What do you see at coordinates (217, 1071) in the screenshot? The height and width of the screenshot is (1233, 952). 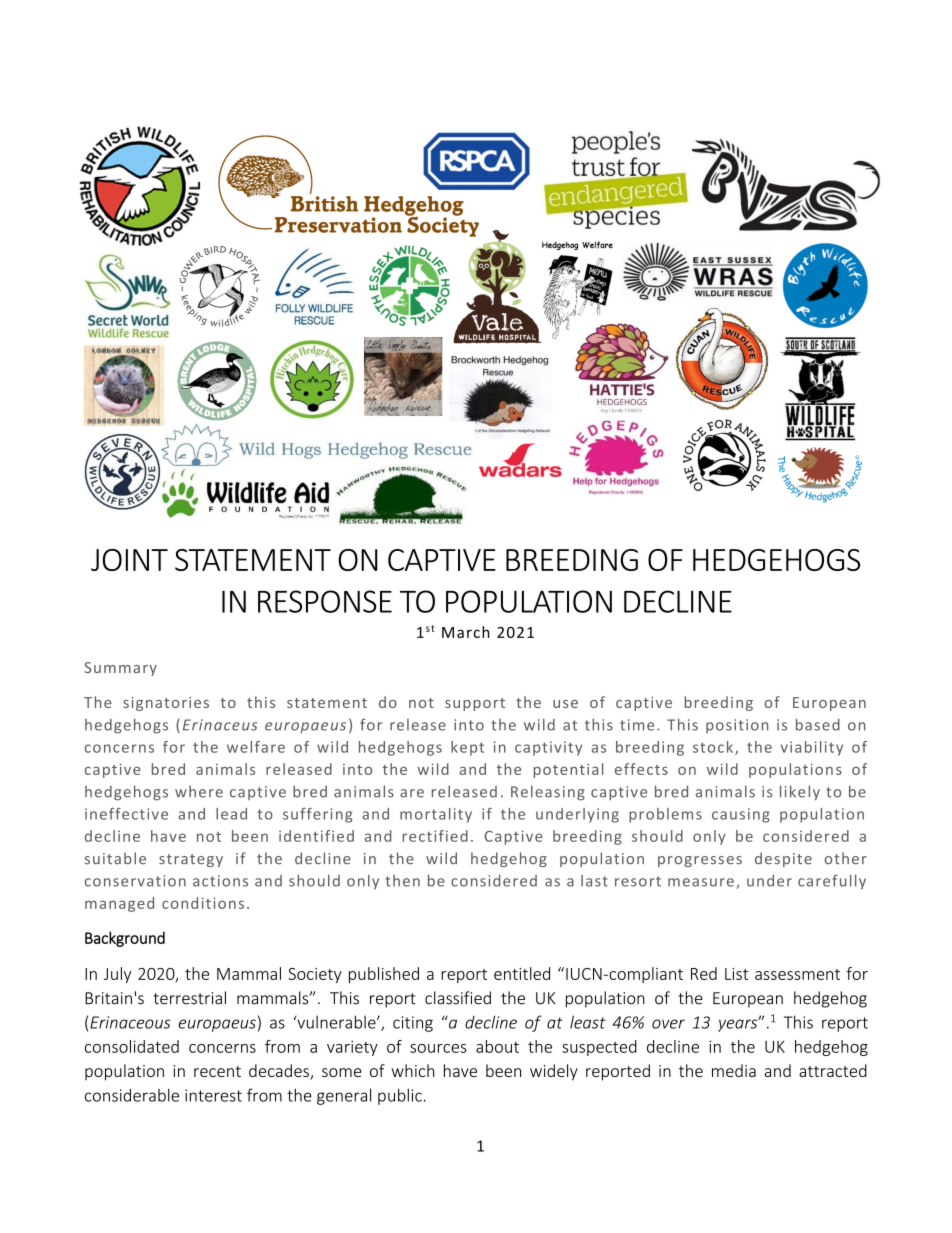 I see `recent` at bounding box center [217, 1071].
